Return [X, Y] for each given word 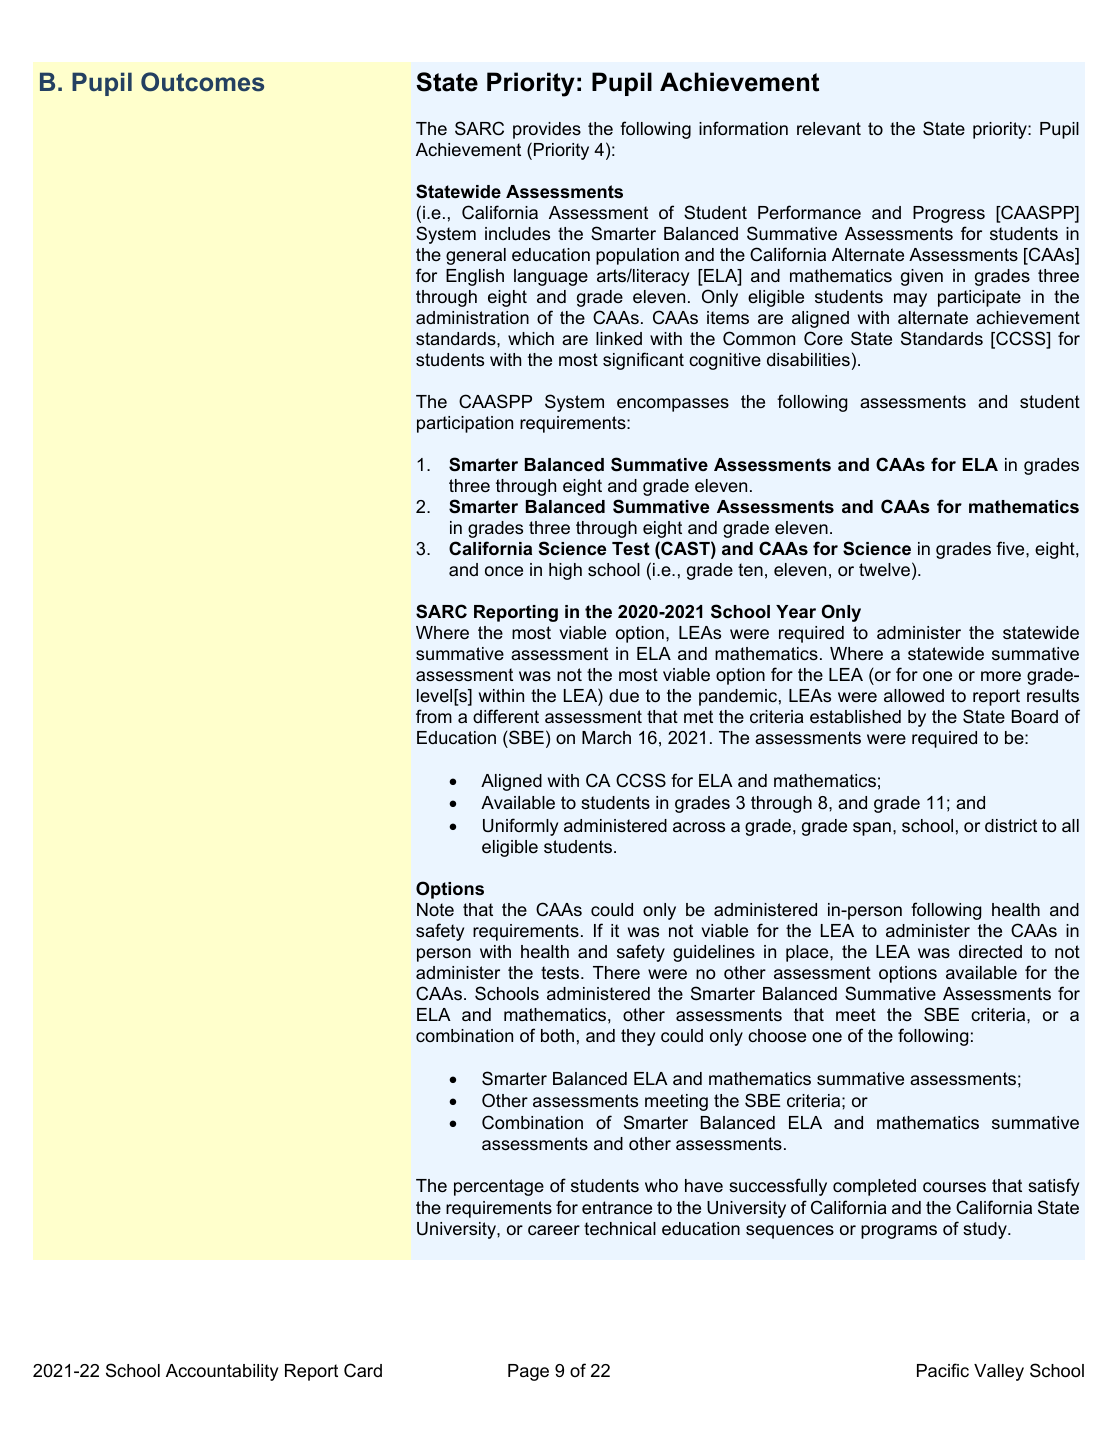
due [624, 695]
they [638, 1037]
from [434, 716]
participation [465, 424]
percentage [499, 1187]
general [476, 256]
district [1011, 825]
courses [954, 1187]
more [1001, 676]
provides [547, 130]
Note [435, 909]
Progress [949, 214]
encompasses [673, 405]
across [699, 827]
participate [979, 298]
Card [363, 1370]
